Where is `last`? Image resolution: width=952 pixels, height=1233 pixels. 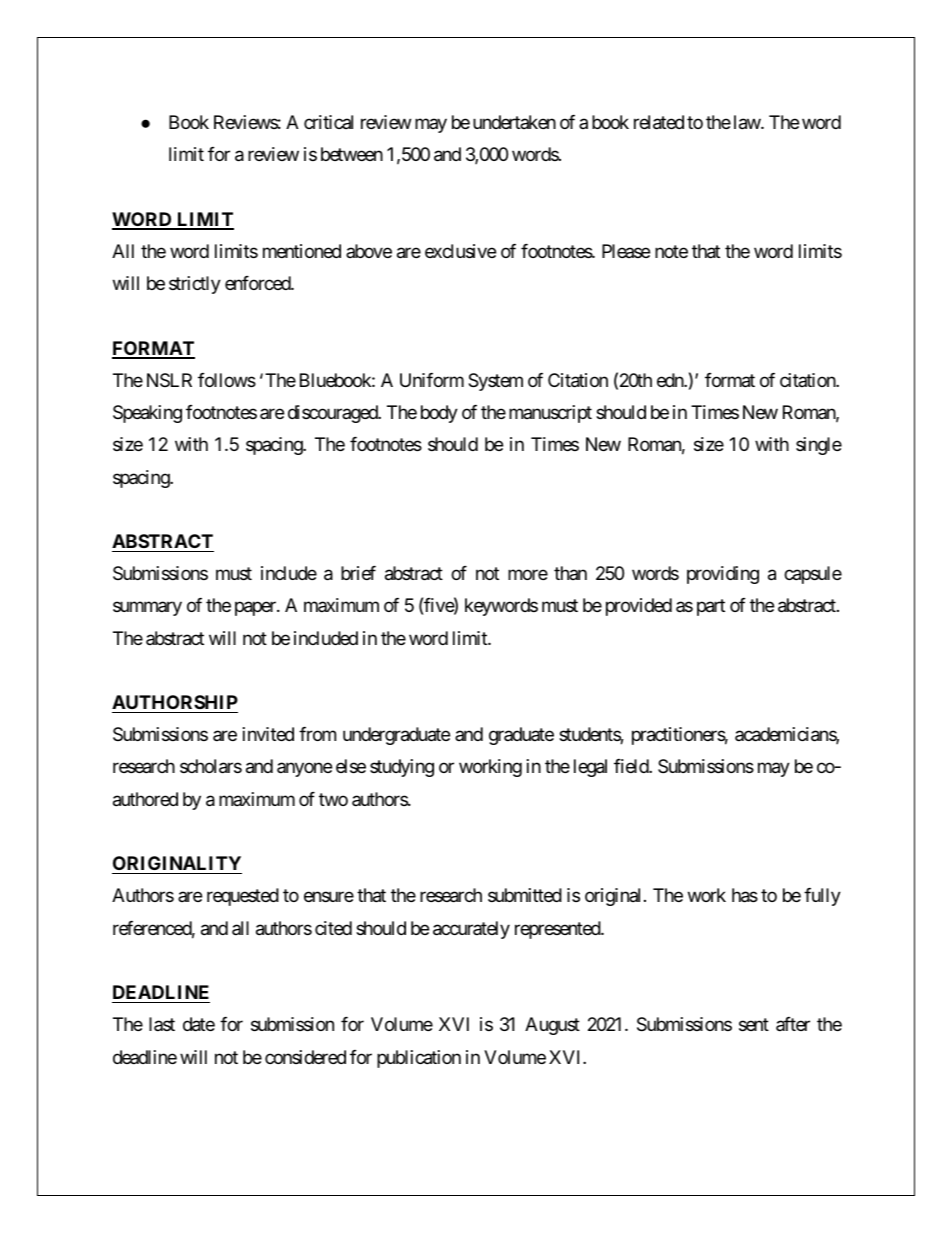 last is located at coordinates (162, 1024).
